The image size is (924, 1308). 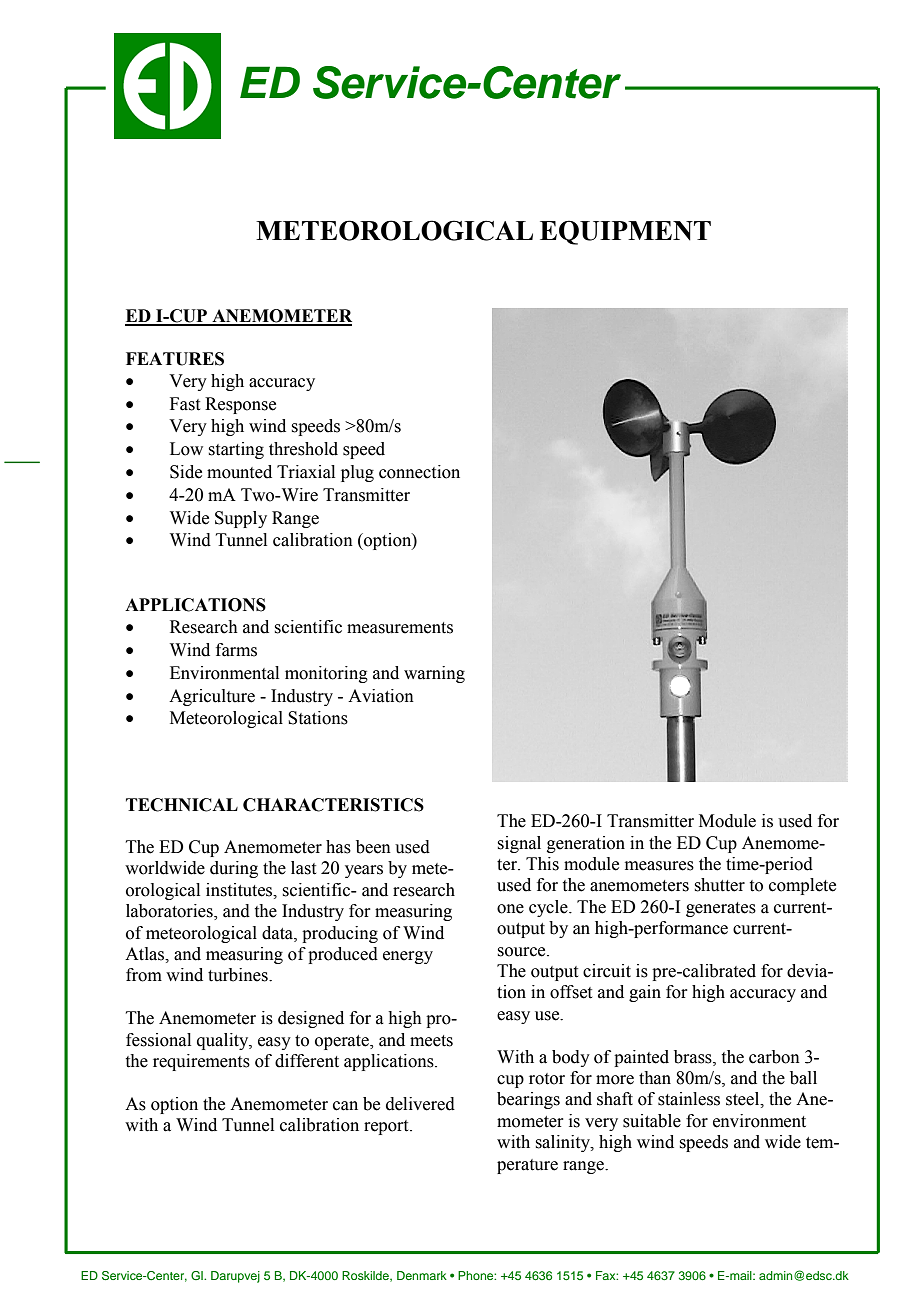 I want to click on Denmark, so click(x=422, y=1275).
